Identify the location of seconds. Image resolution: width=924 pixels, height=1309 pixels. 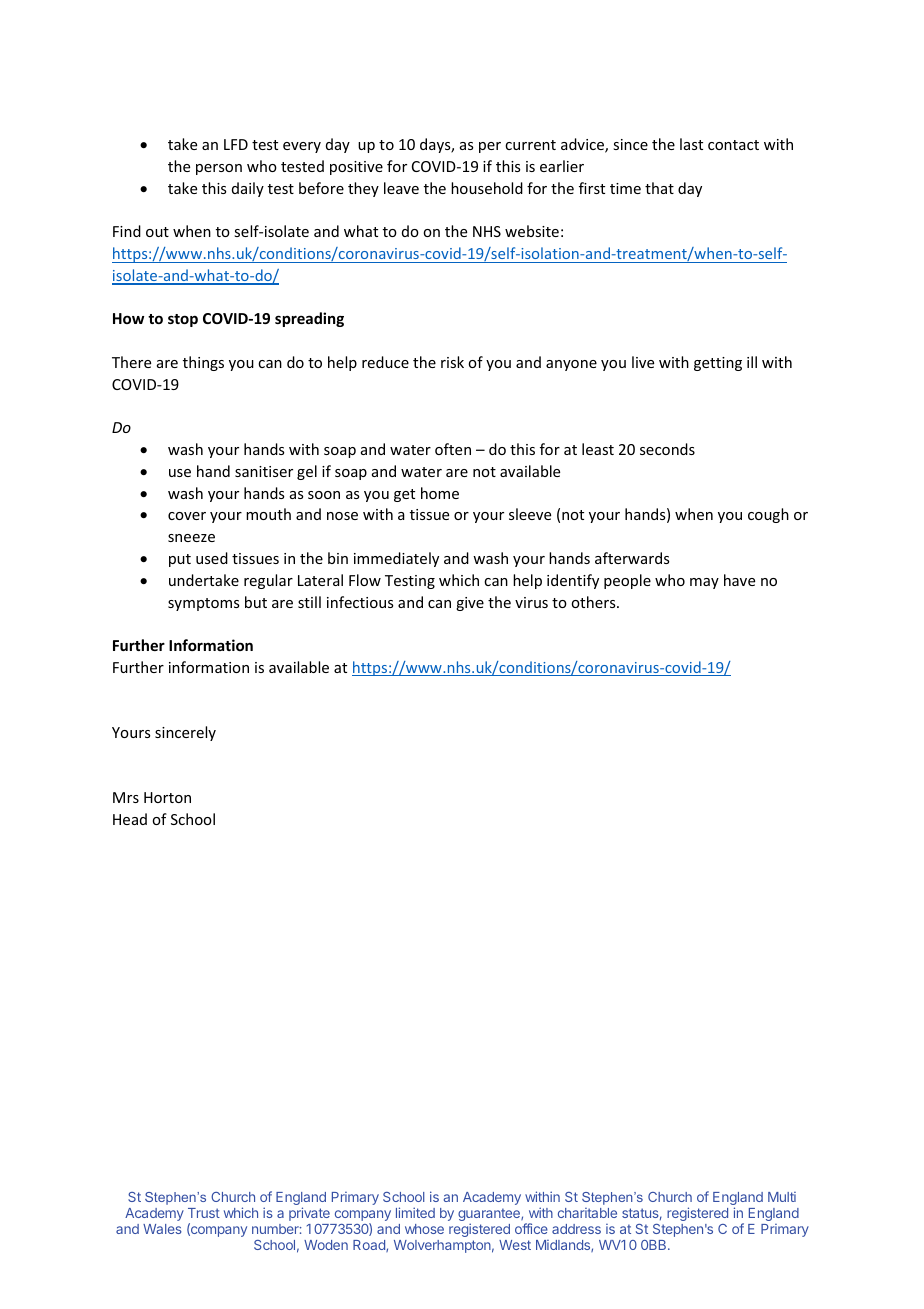
(667, 449).
